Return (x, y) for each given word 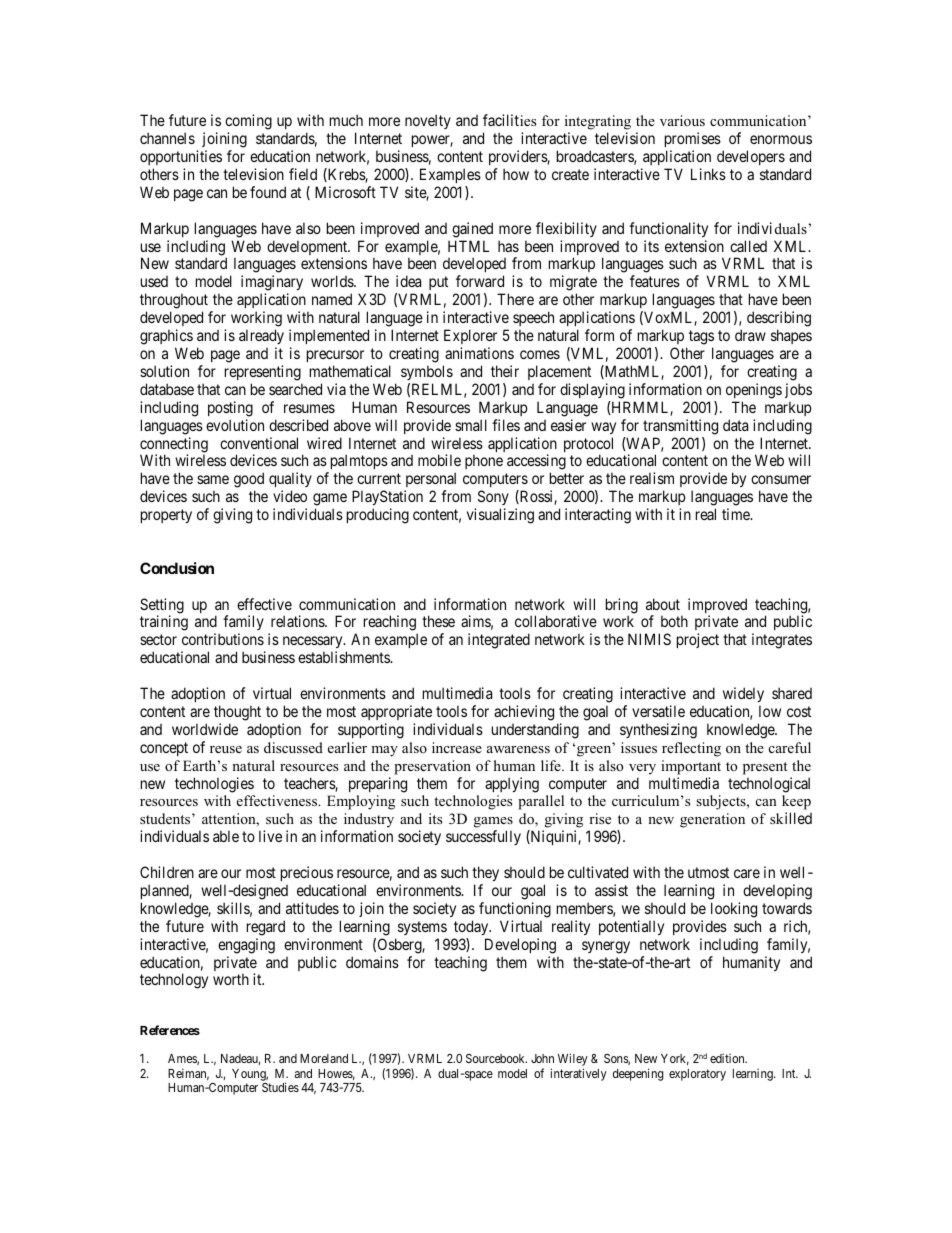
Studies (280, 1087)
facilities (509, 120)
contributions (223, 639)
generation (712, 820)
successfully (483, 837)
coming (248, 122)
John (542, 1058)
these (438, 621)
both (674, 621)
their (505, 371)
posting (230, 409)
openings (754, 391)
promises (693, 139)
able (226, 836)
